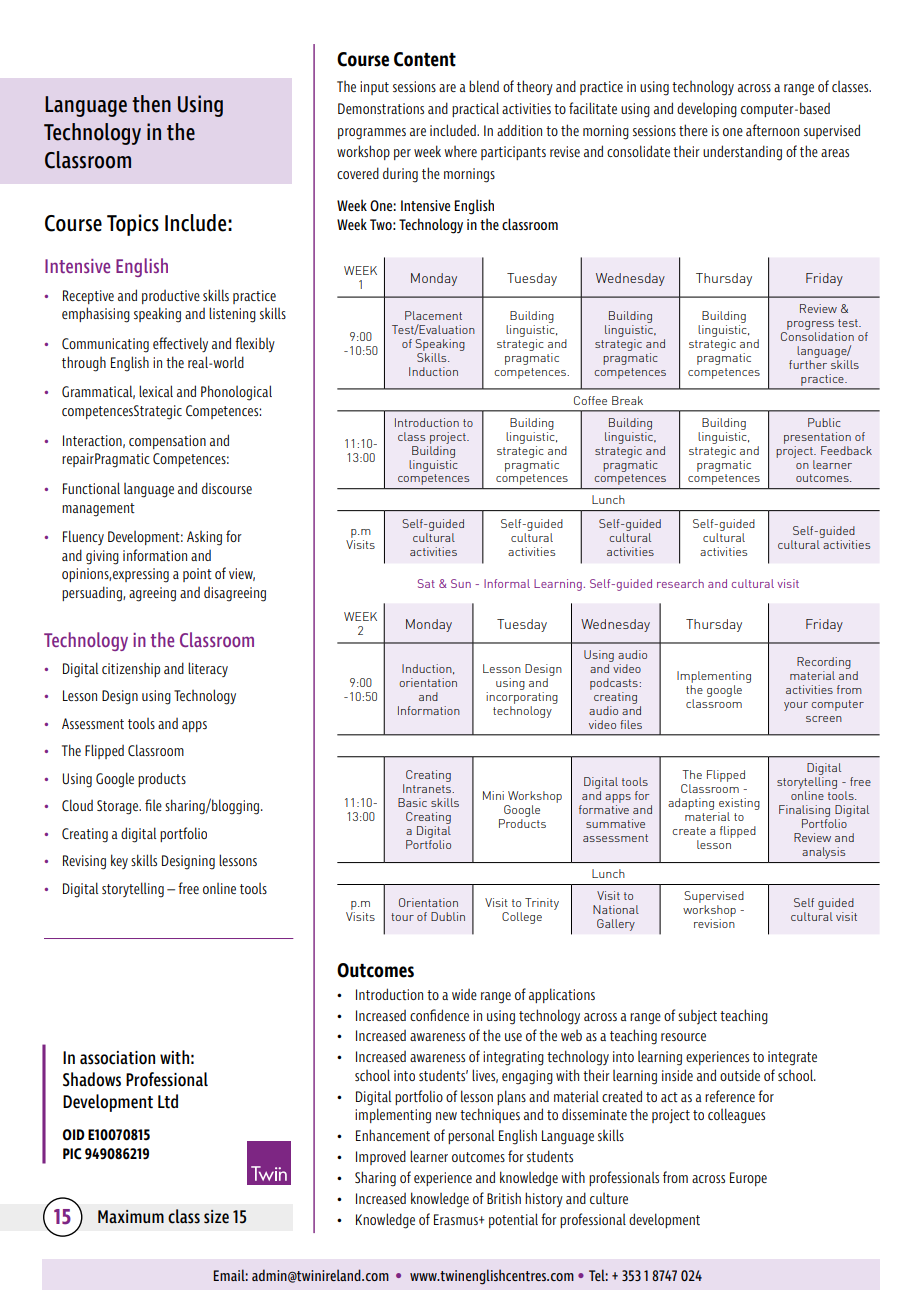  Describe the element at coordinates (457, 1219) in the screenshot. I see `Erasmus` at that location.
